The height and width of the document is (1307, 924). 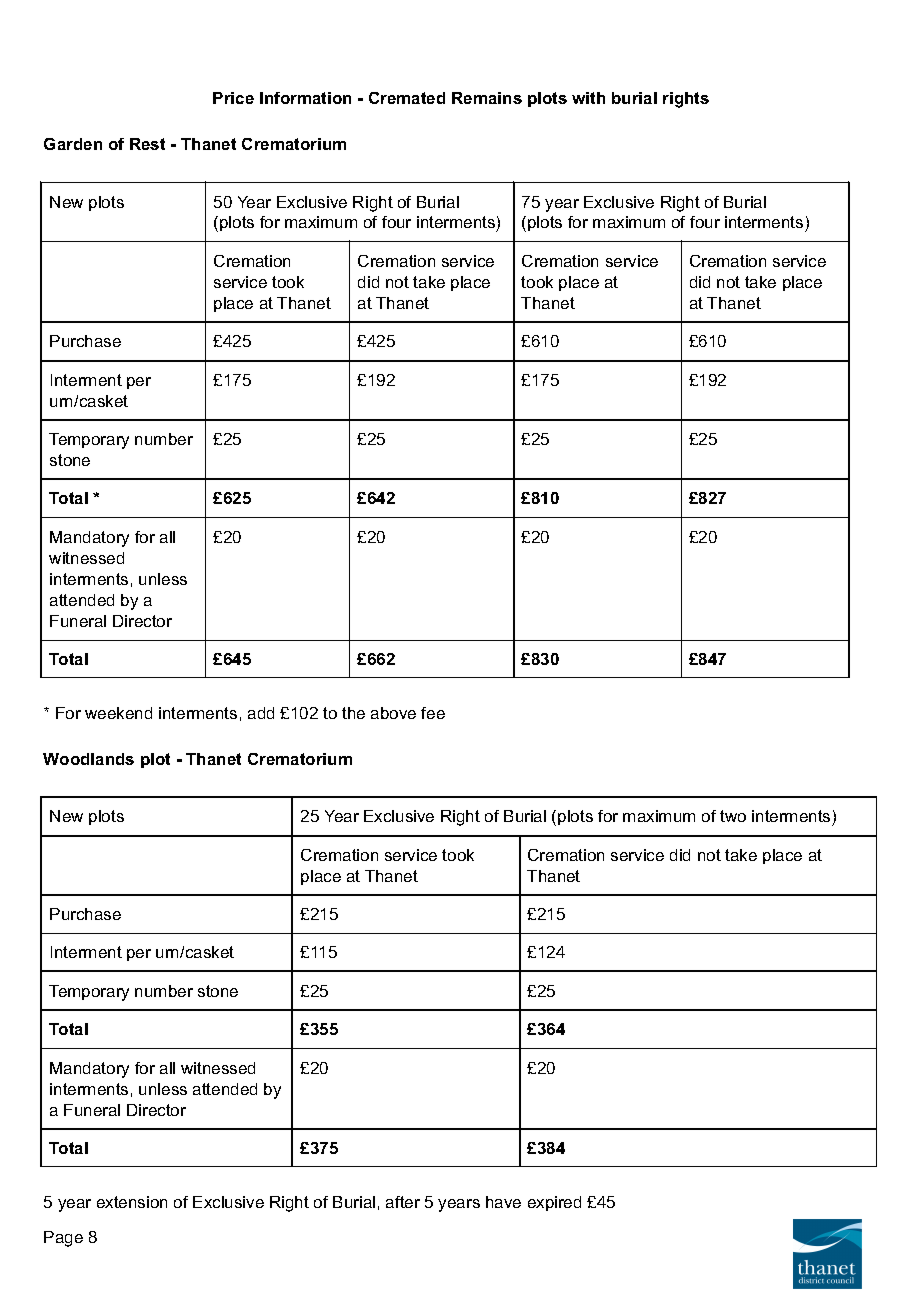 What do you see at coordinates (118, 713) in the document?
I see `weekend` at bounding box center [118, 713].
